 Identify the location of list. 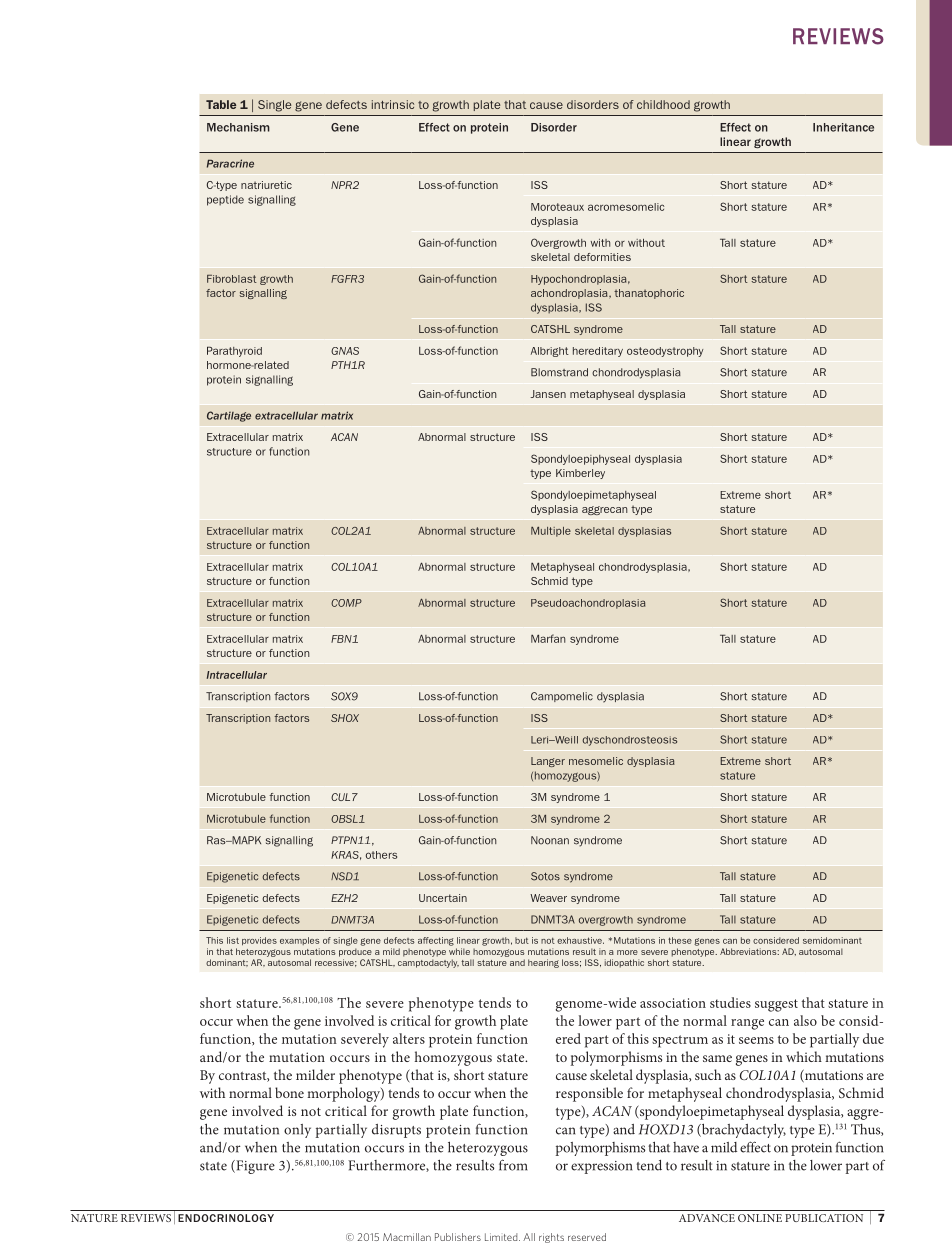
(233, 940).
